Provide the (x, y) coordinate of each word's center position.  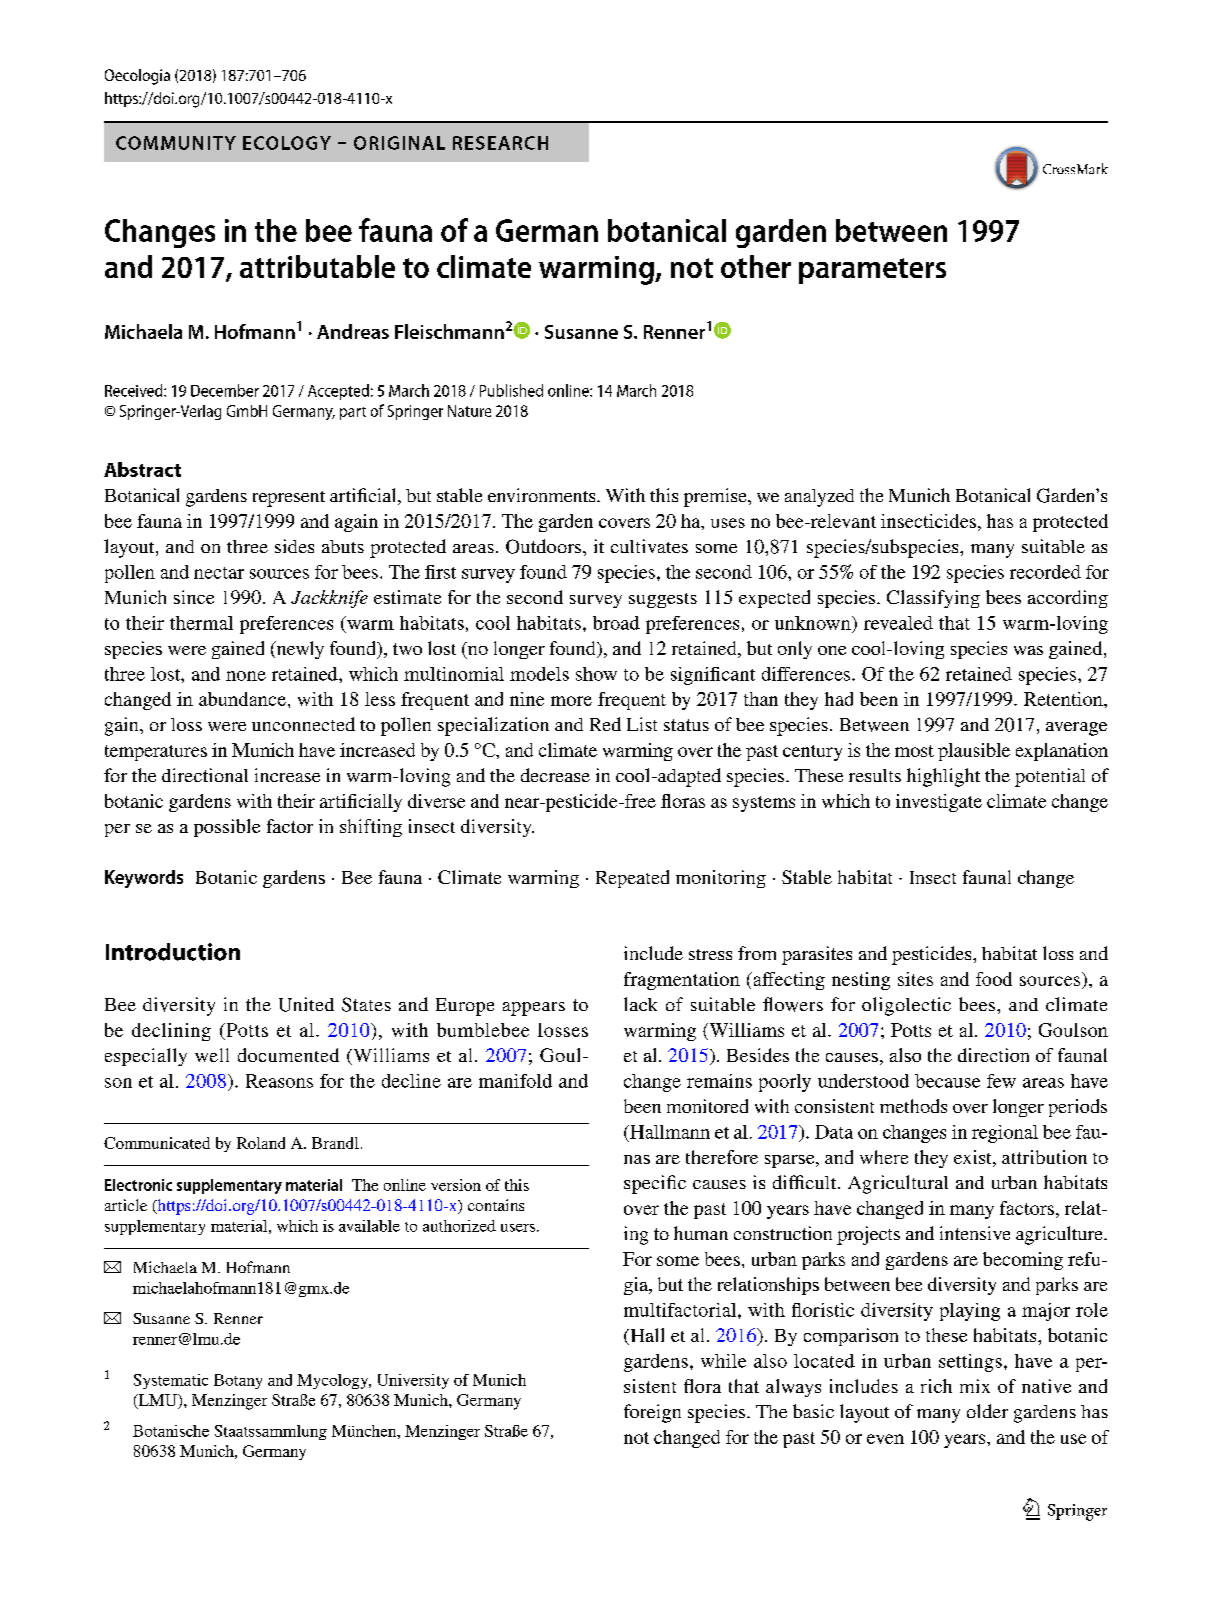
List (642, 724)
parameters (872, 271)
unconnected (303, 724)
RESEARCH (500, 143)
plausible (974, 752)
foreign (652, 1413)
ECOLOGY (287, 143)
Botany (238, 1381)
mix (975, 1386)
